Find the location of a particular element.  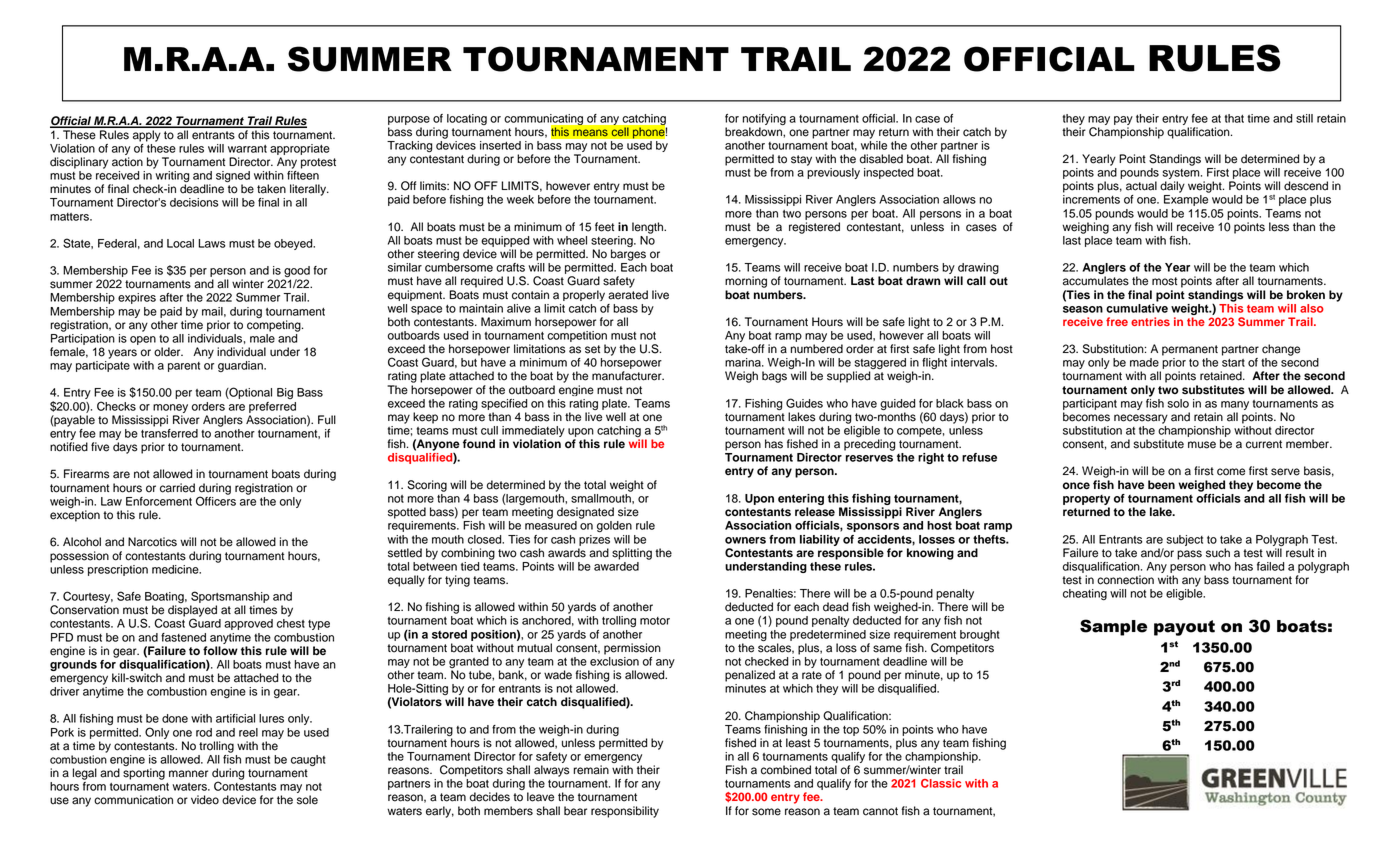

Classic is located at coordinates (941, 783).
